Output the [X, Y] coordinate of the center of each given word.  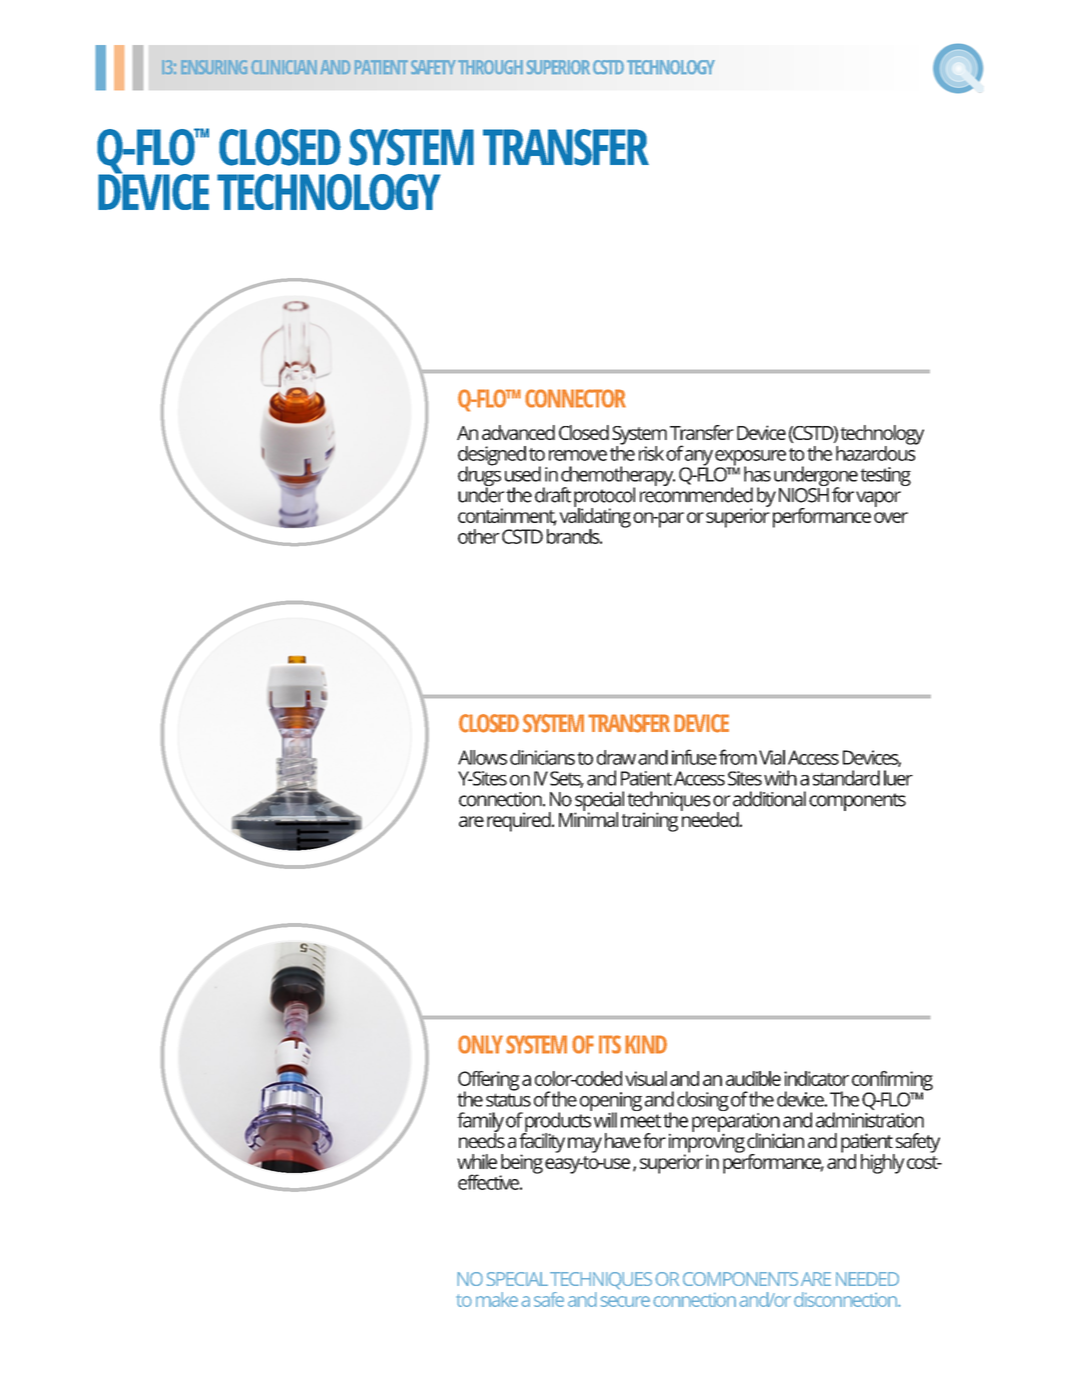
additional [769, 799]
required [520, 822]
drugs [479, 476]
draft [553, 495]
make [497, 1299]
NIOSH [804, 494]
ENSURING [214, 67]
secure [625, 1301]
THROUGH [490, 67]
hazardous [877, 452]
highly [882, 1164]
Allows [482, 757]
